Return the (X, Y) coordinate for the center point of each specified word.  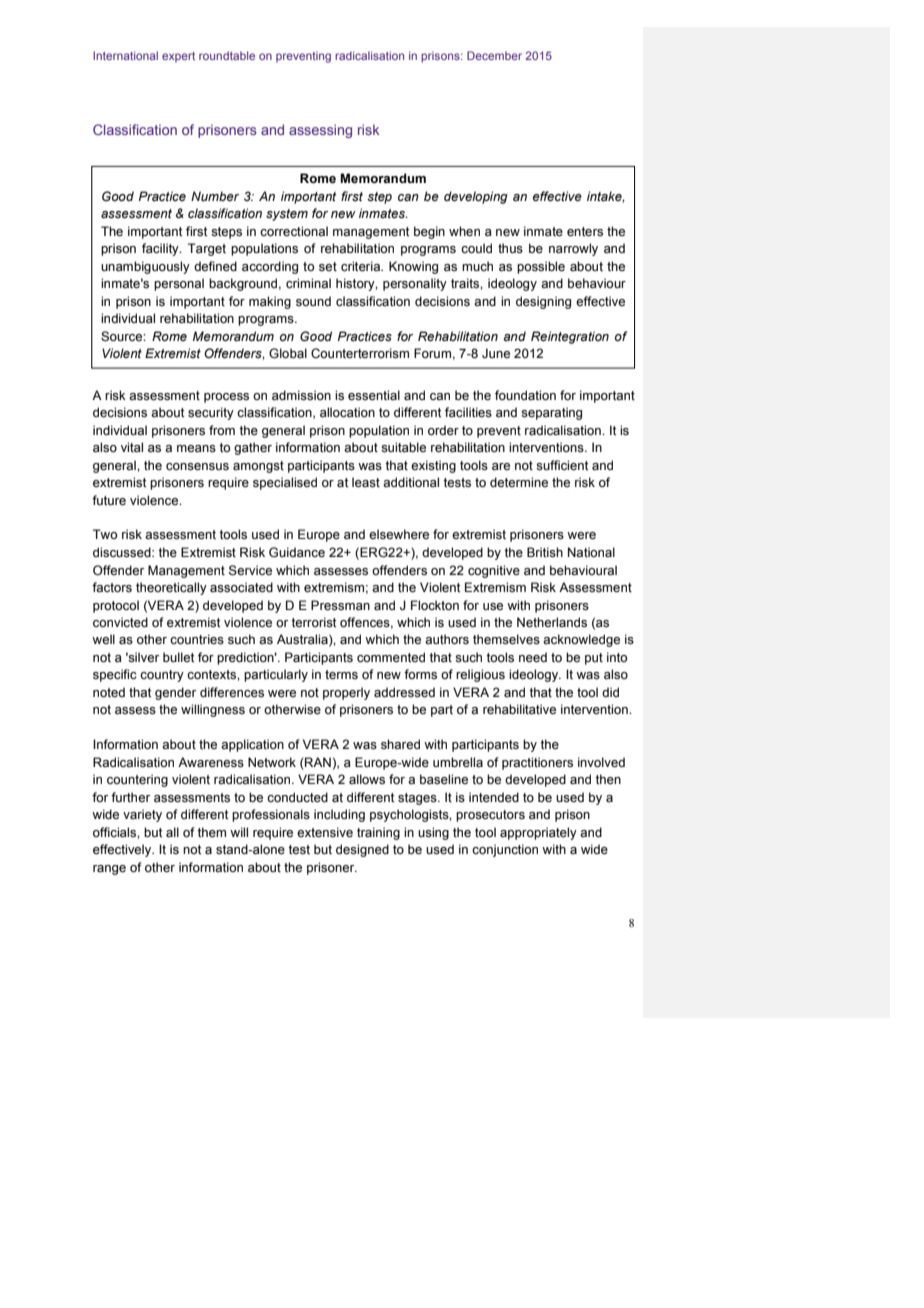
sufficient (562, 465)
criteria (362, 266)
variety (142, 815)
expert (178, 57)
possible (541, 267)
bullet (178, 657)
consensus (197, 467)
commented (391, 657)
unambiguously (145, 267)
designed (362, 850)
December (494, 55)
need (533, 657)
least (366, 482)
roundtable (227, 55)
